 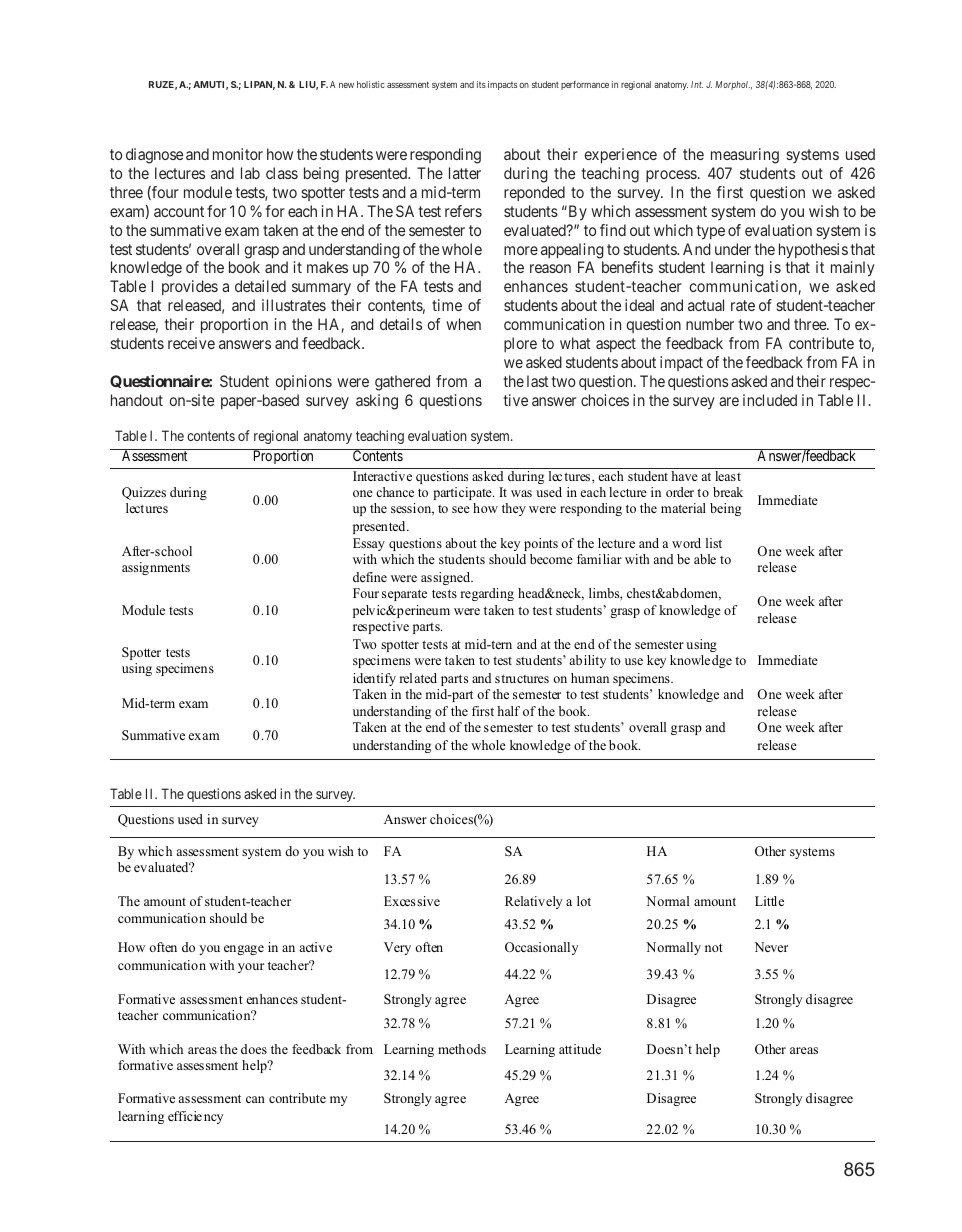 I want to click on handout, so click(x=137, y=400).
